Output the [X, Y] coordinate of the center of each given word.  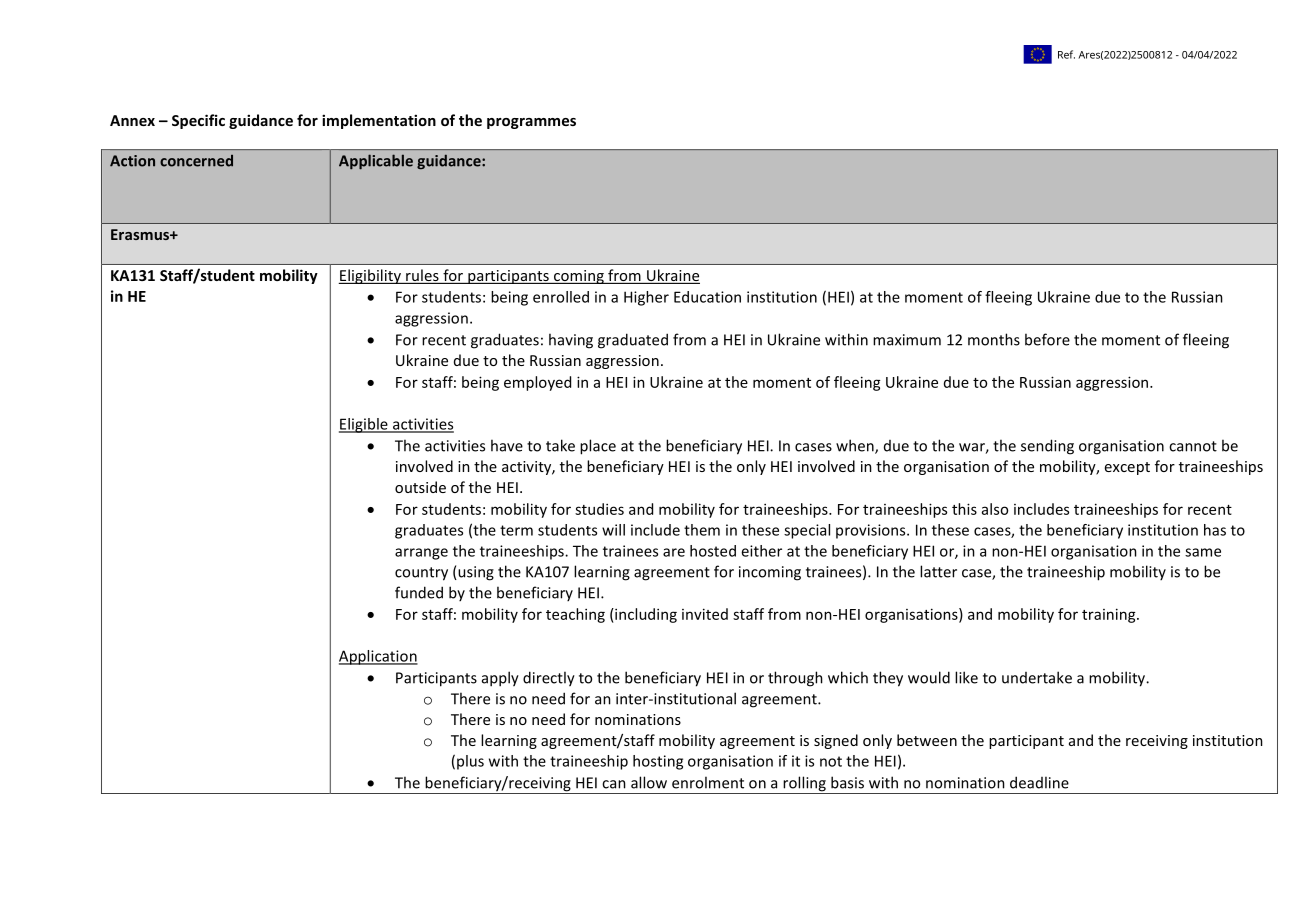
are [674, 552]
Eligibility [370, 276]
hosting [658, 762]
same [1203, 552]
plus [470, 762]
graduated [633, 341]
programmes [531, 123]
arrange [421, 554]
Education [707, 297]
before [1047, 339]
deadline [1039, 782]
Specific [198, 121]
